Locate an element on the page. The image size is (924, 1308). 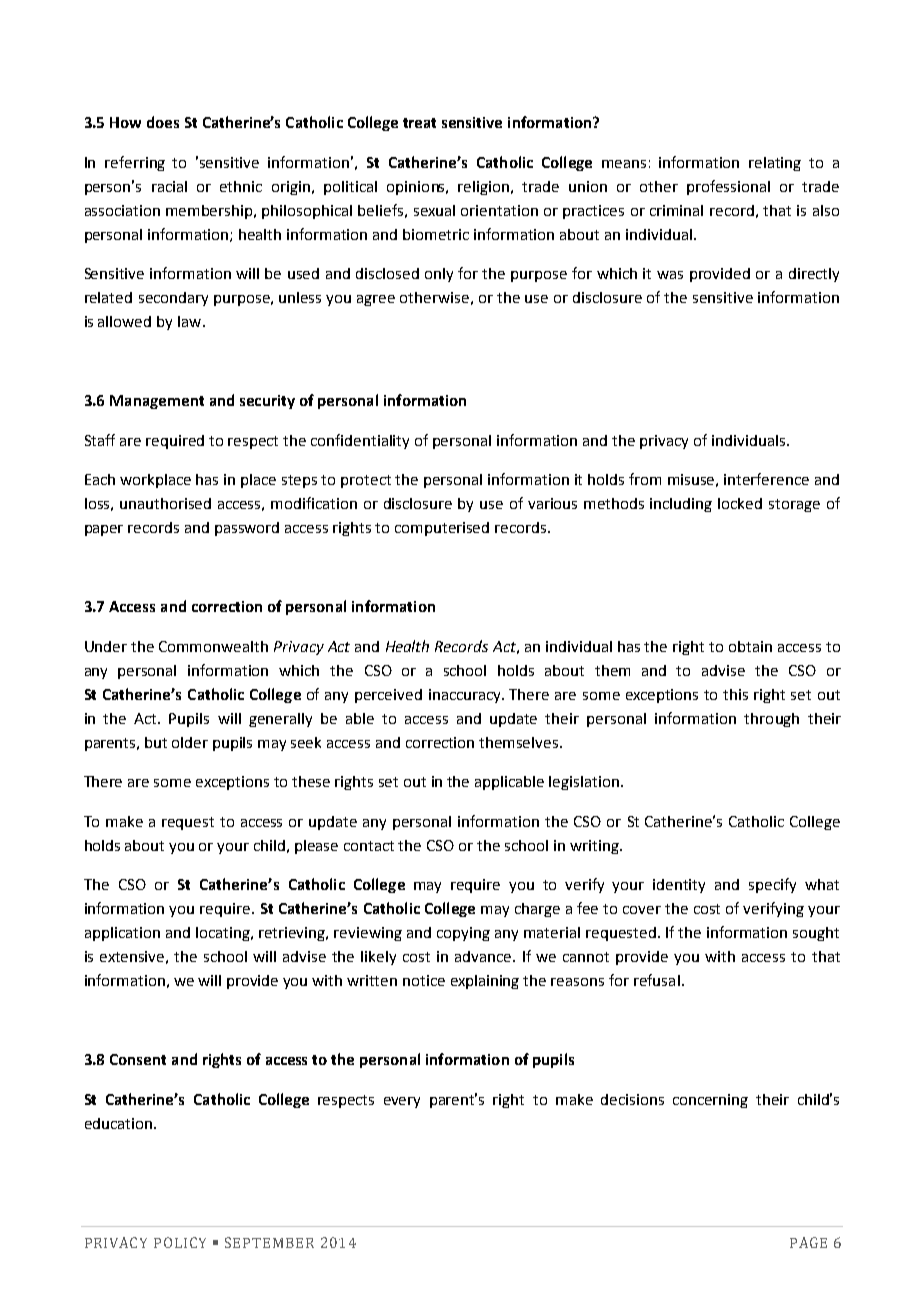
interference is located at coordinates (766, 479).
